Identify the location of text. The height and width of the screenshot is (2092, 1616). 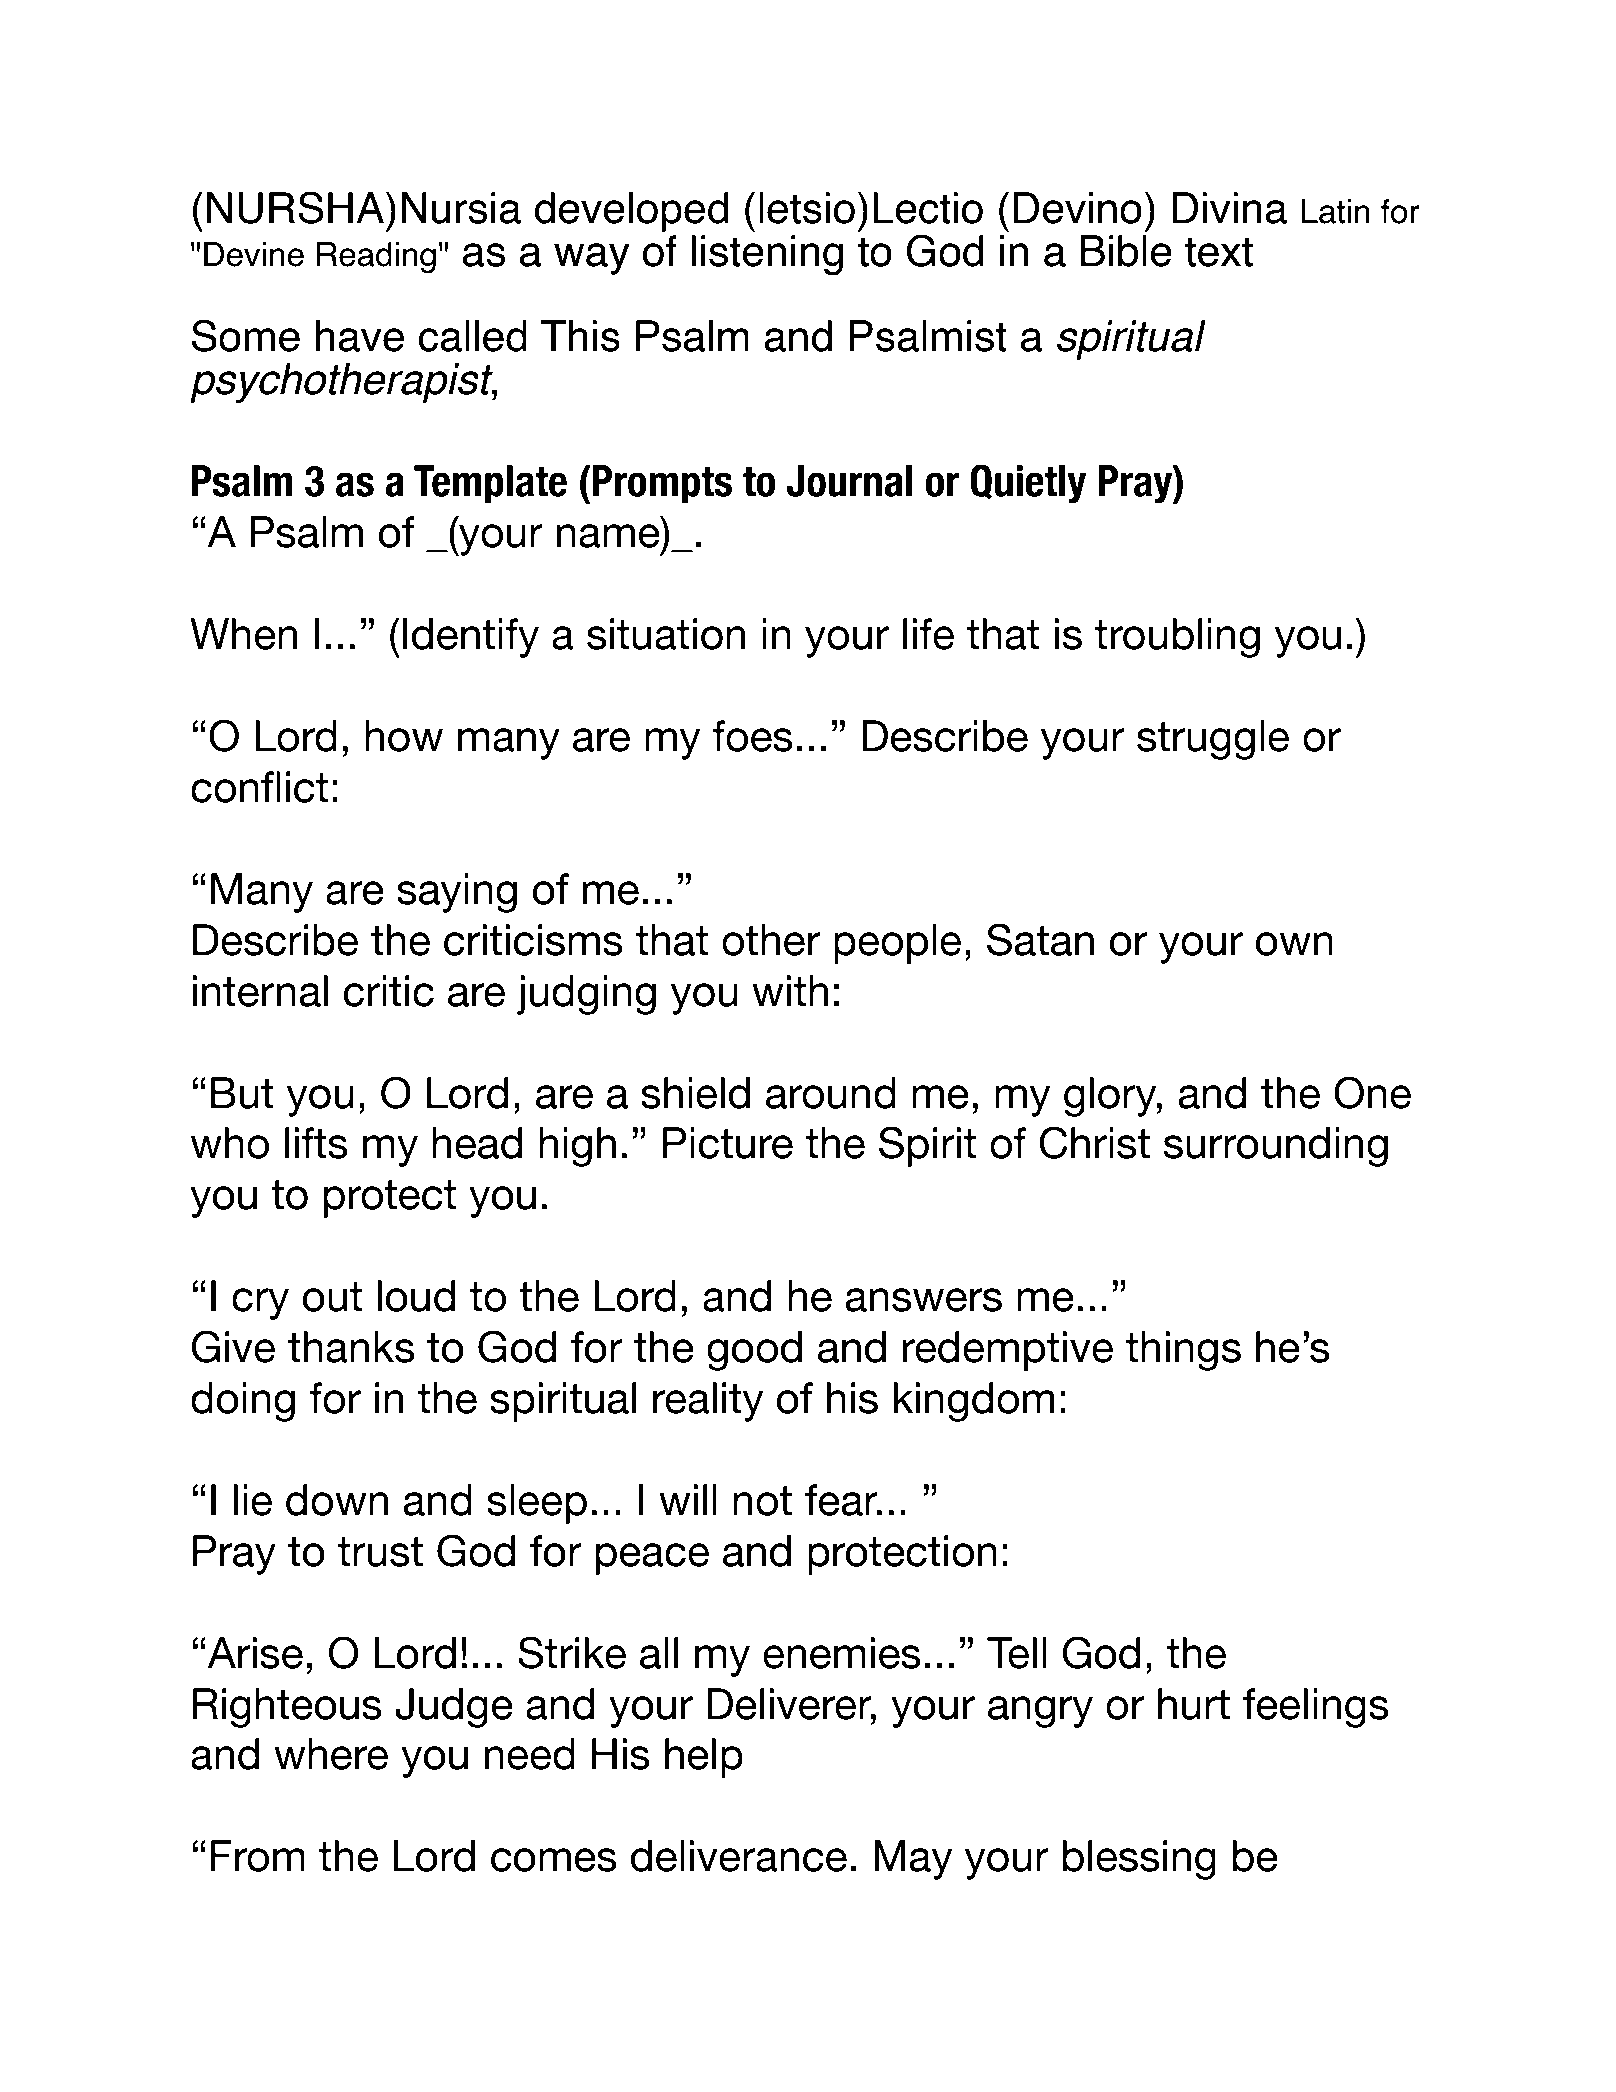
(1219, 252).
